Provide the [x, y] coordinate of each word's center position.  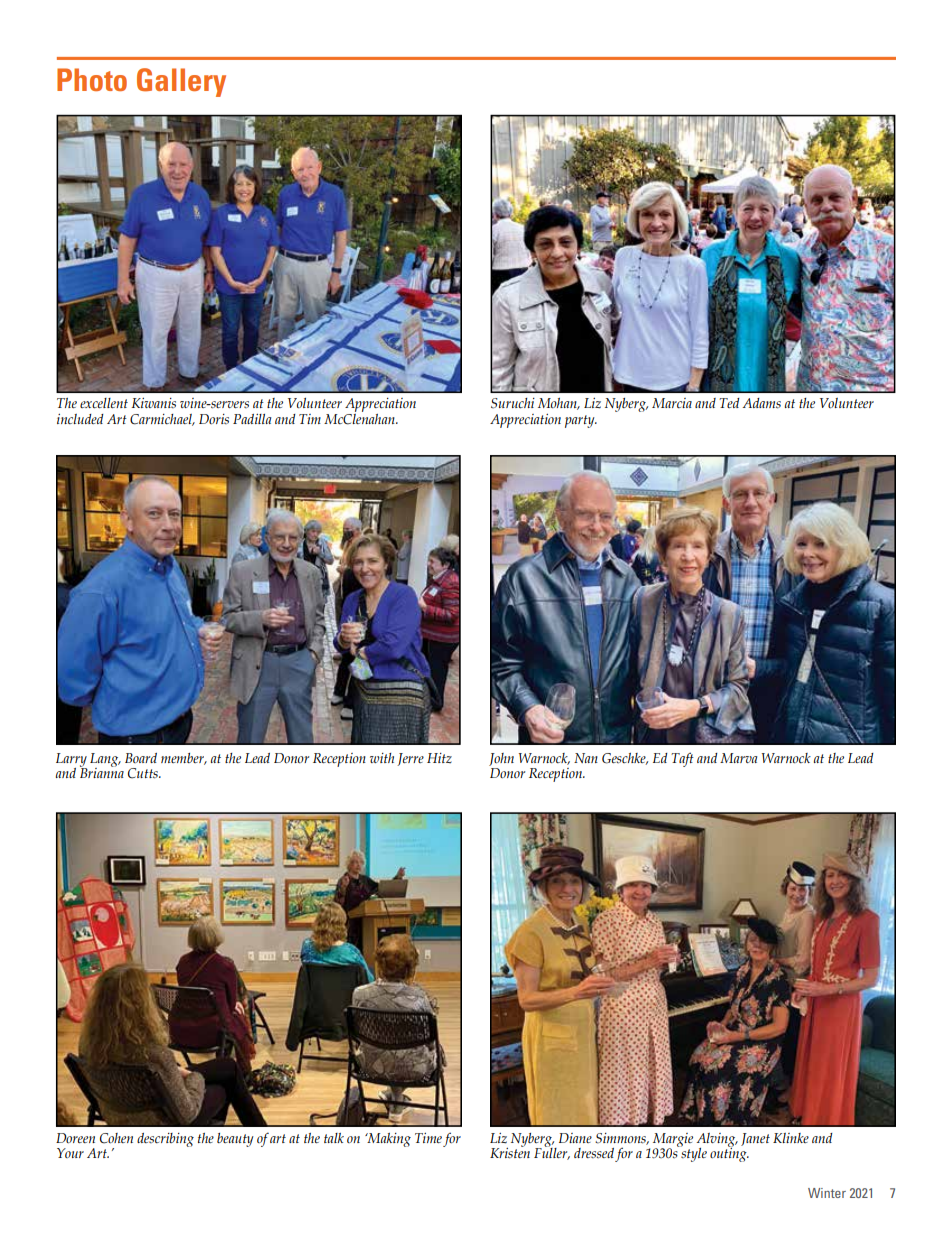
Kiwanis [153, 403]
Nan [586, 758]
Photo [92, 79]
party [581, 421]
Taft [682, 759]
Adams [762, 403]
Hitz [439, 758]
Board [141, 758]
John [501, 759]
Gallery [181, 82]
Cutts [144, 773]
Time [428, 1138]
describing [165, 1140]
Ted [729, 403]
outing [729, 1154]
